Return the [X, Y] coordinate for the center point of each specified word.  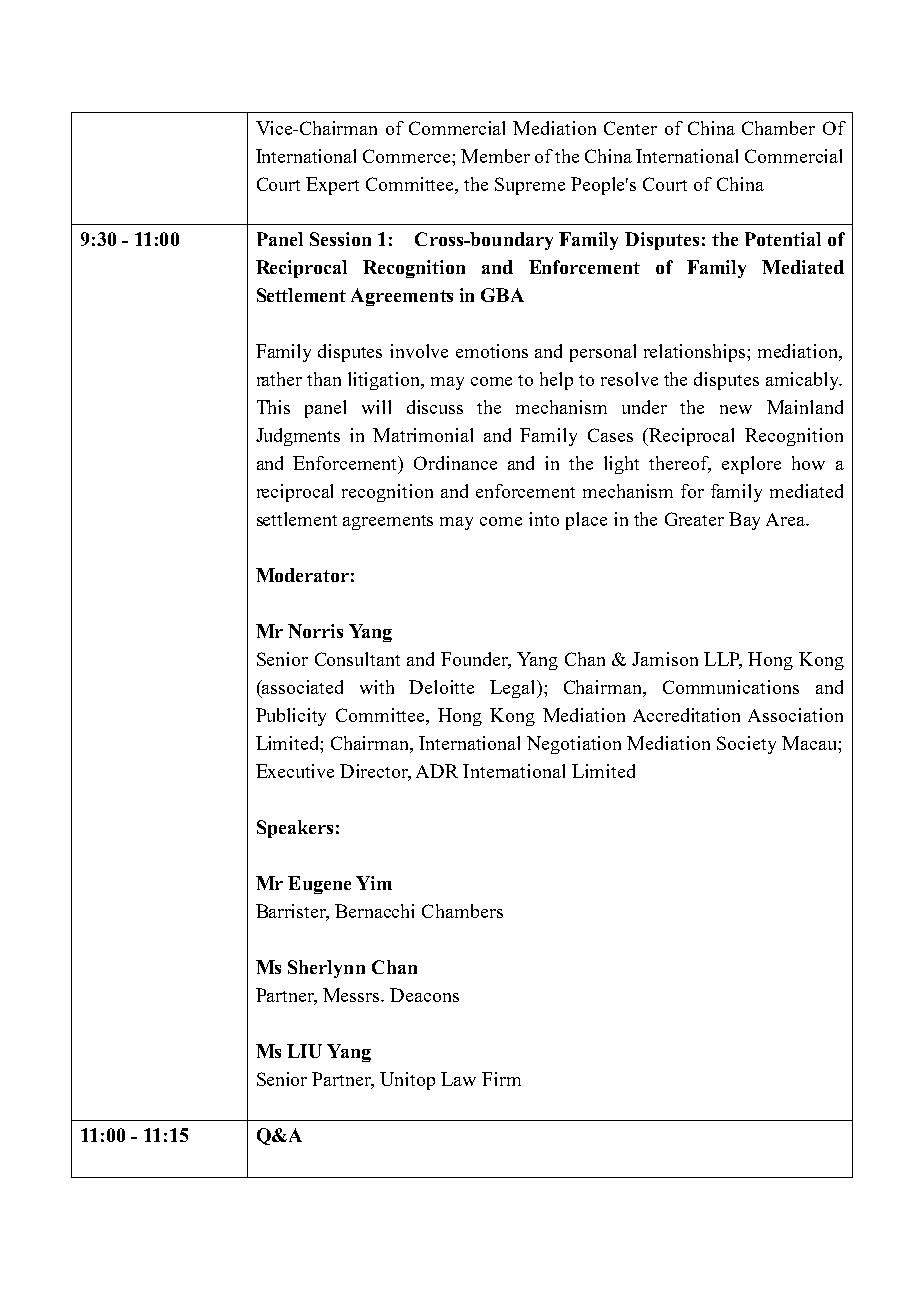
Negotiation [574, 745]
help [556, 381]
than [324, 379]
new [736, 409]
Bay [744, 521]
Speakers [295, 829]
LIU [304, 1051]
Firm [501, 1079]
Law [458, 1079]
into [544, 519]
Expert [332, 186]
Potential [783, 239]
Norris [315, 631]
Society [746, 745]
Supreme [530, 186]
